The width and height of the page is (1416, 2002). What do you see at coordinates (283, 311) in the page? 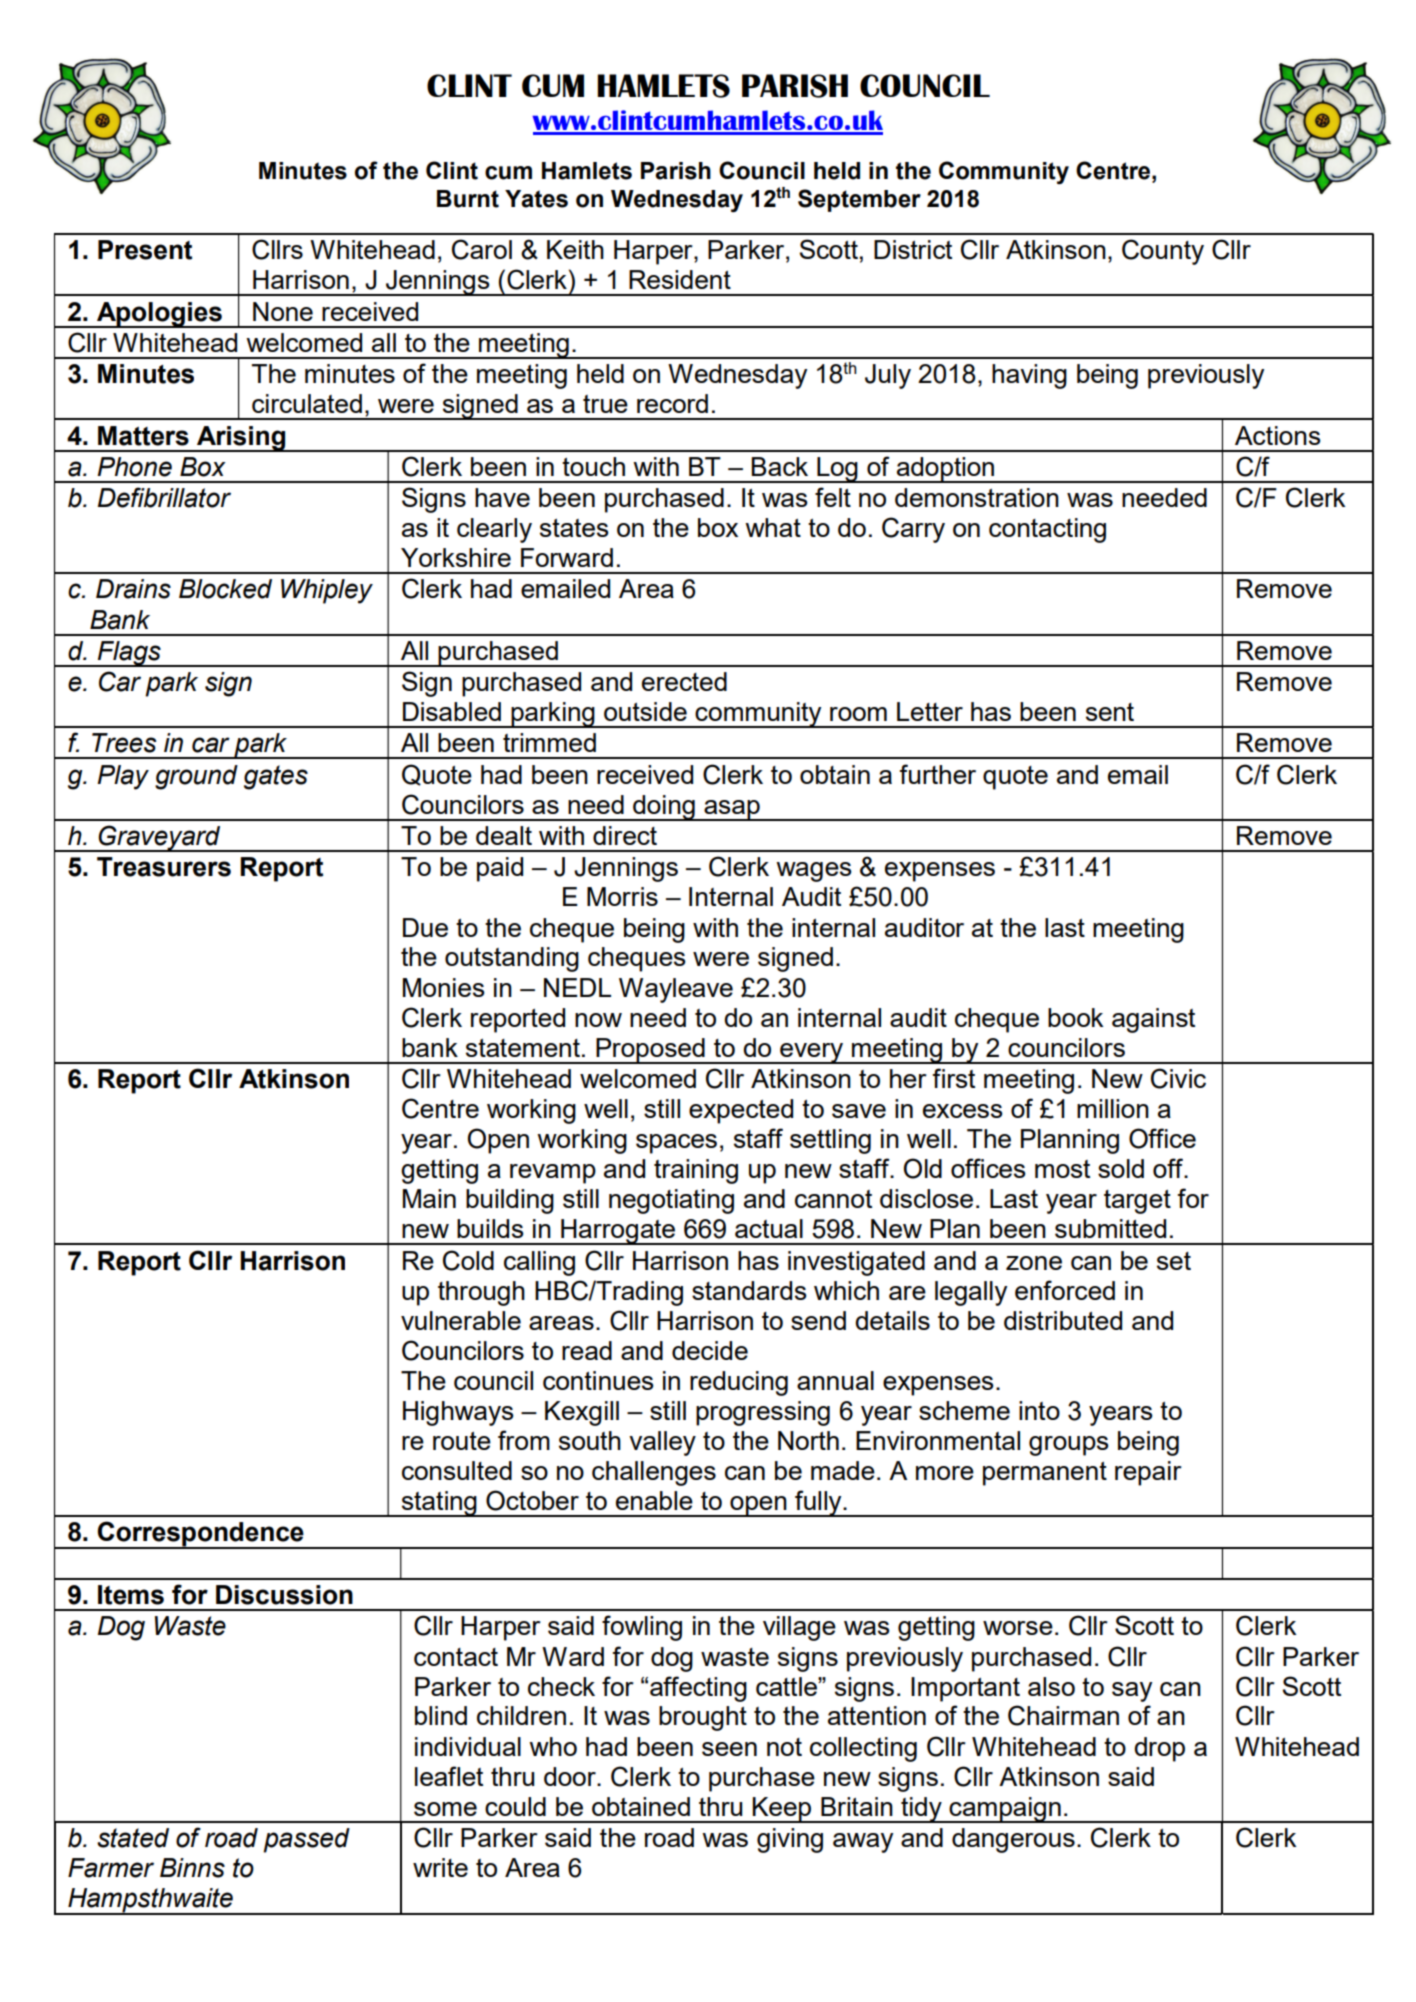
I see `None` at bounding box center [283, 311].
